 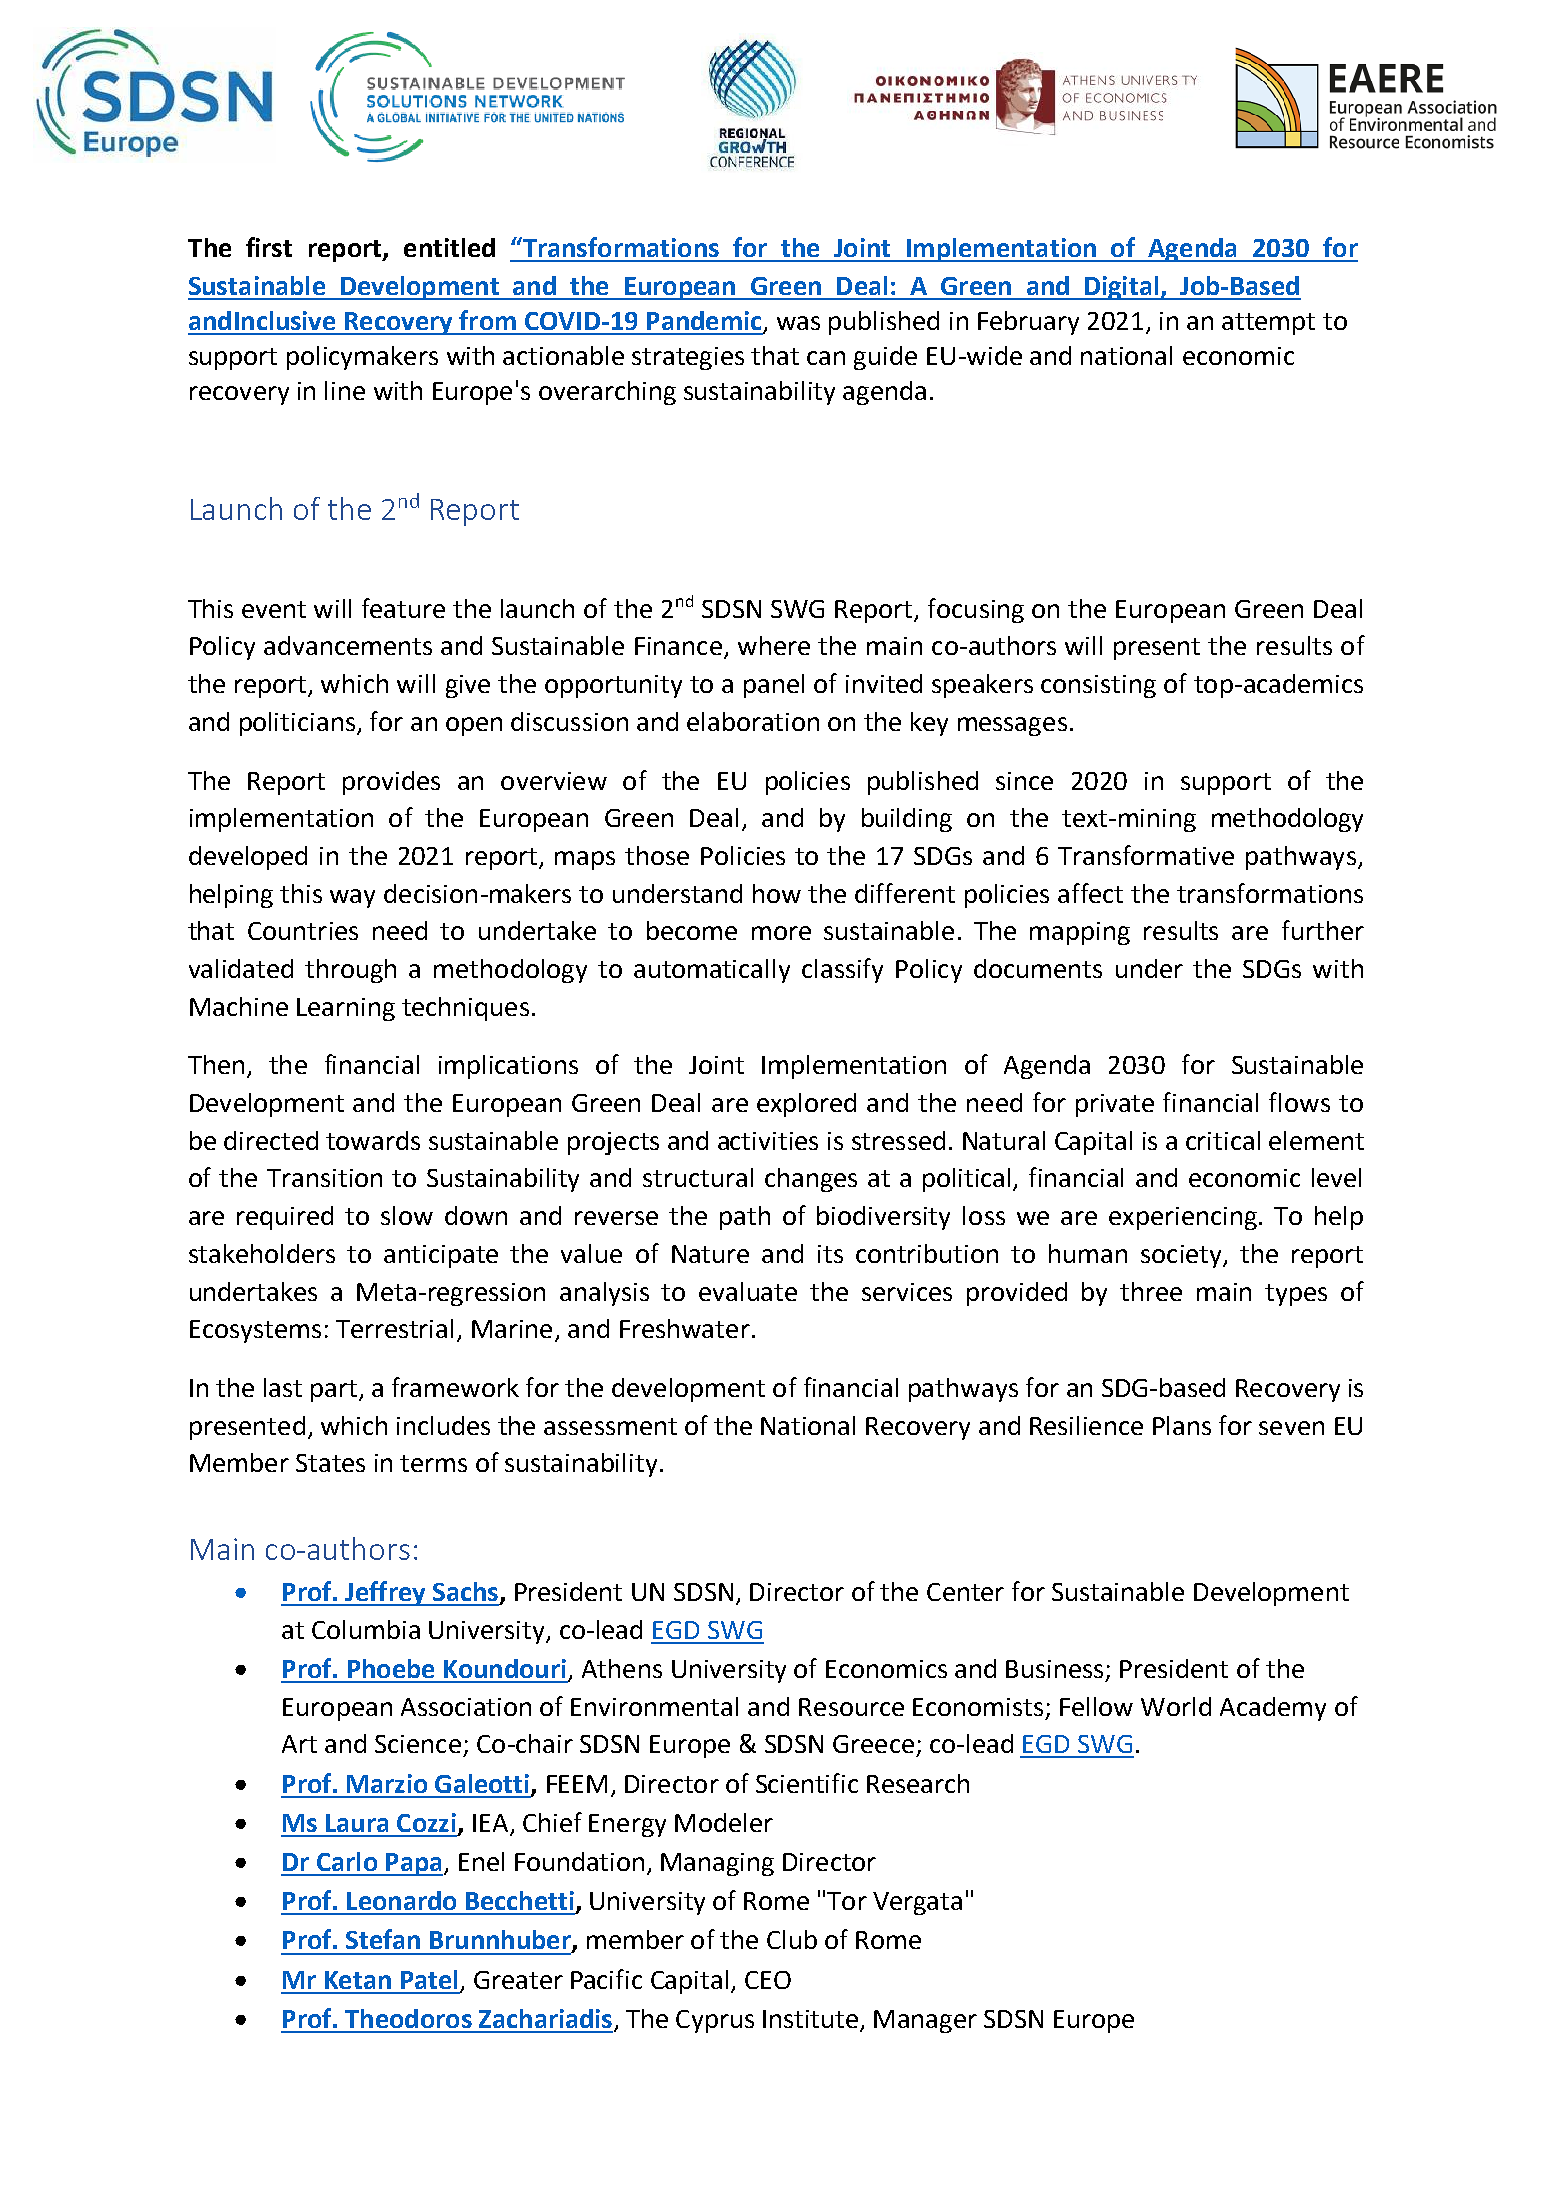 What do you see at coordinates (449, 247) in the screenshot?
I see `entitled` at bounding box center [449, 247].
